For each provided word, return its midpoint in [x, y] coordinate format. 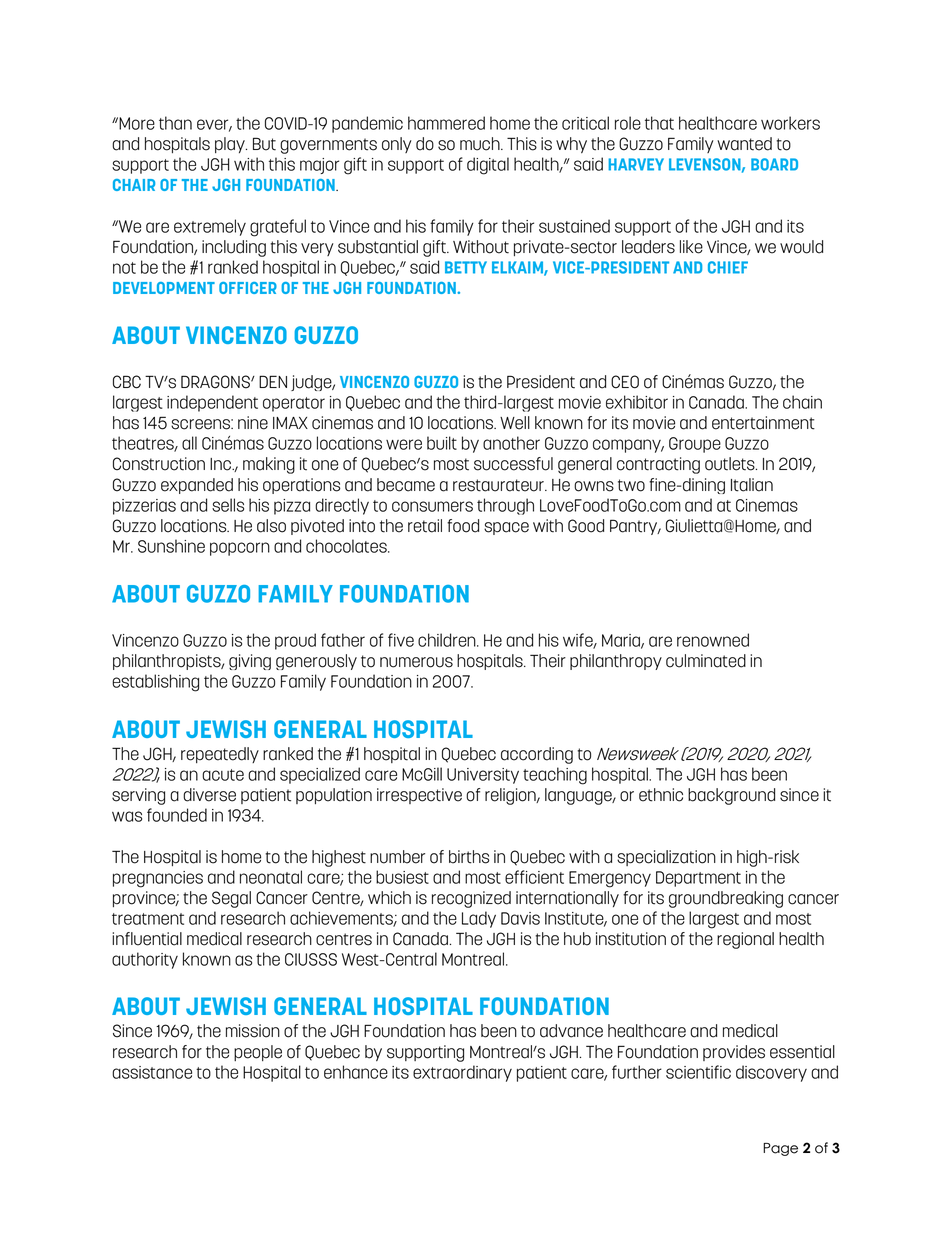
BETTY [466, 267]
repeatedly [220, 755]
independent [212, 403]
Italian [752, 485]
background [731, 796]
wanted [744, 144]
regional [745, 940]
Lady [479, 919]
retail [425, 526]
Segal [231, 899]
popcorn [240, 549]
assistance [152, 1072]
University [483, 776]
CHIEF [728, 267]
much [481, 144]
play [231, 145]
